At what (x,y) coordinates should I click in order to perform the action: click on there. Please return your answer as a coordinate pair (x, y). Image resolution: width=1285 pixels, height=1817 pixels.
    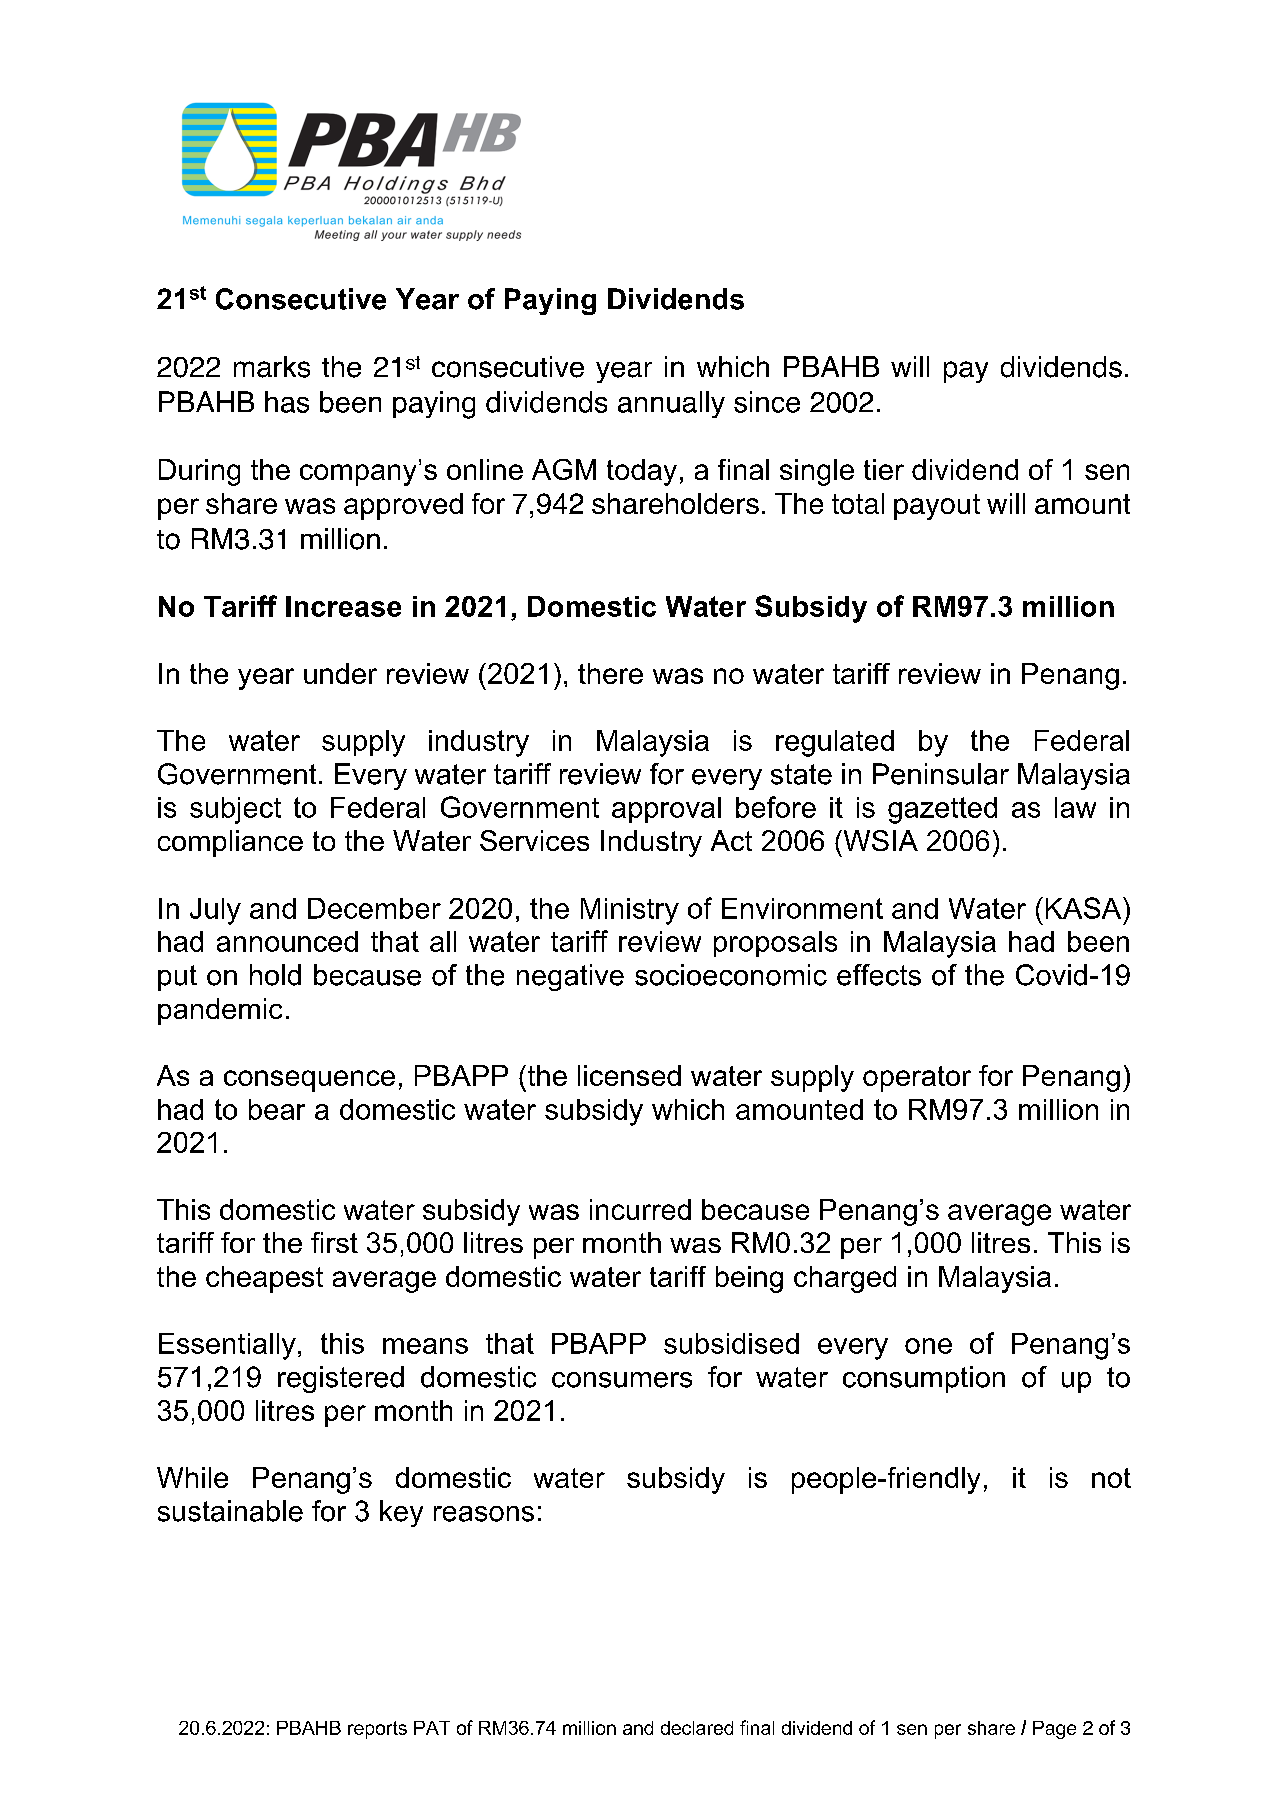
    Looking at the image, I should click on (610, 673).
